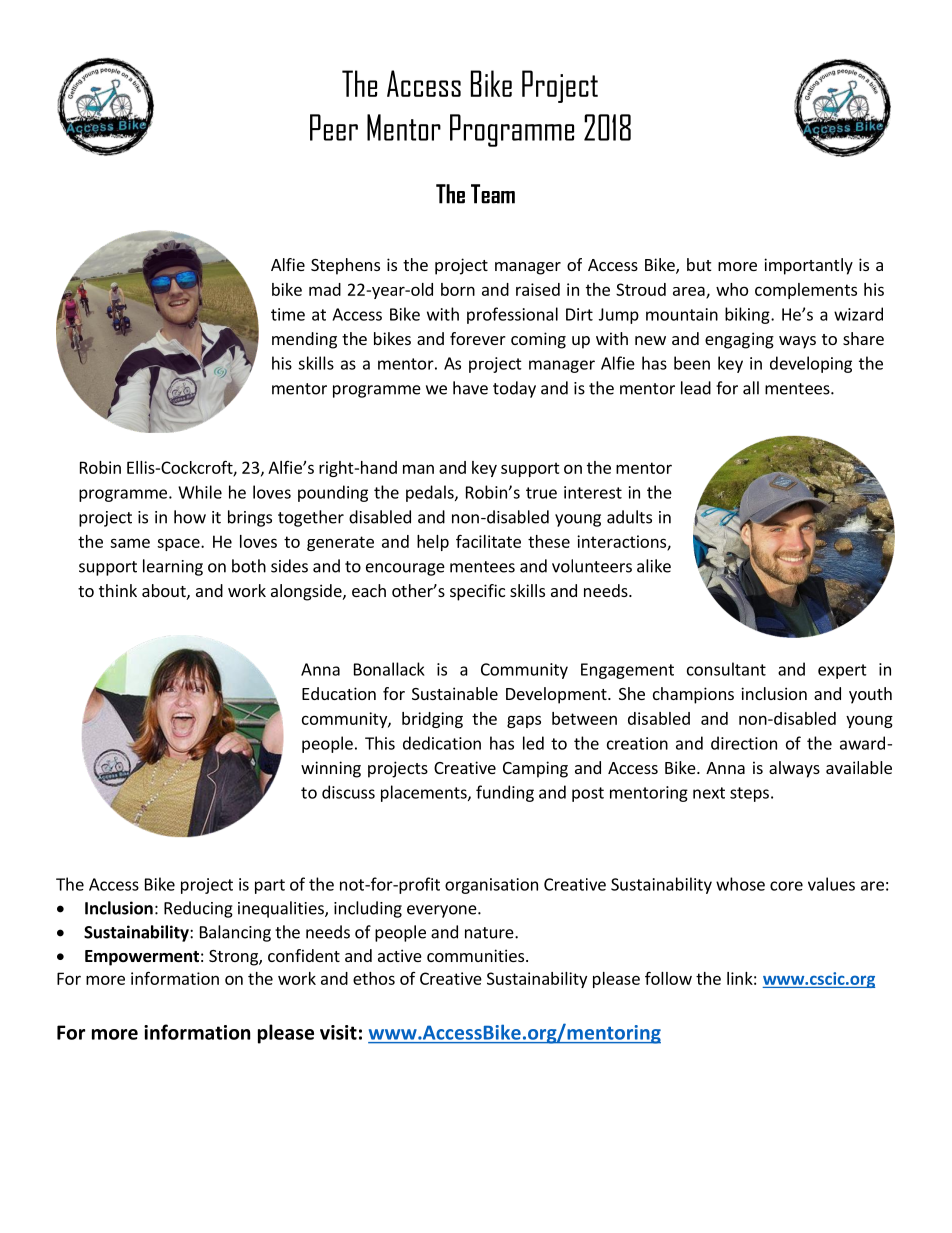 The image size is (952, 1233). I want to click on gaps, so click(524, 721).
